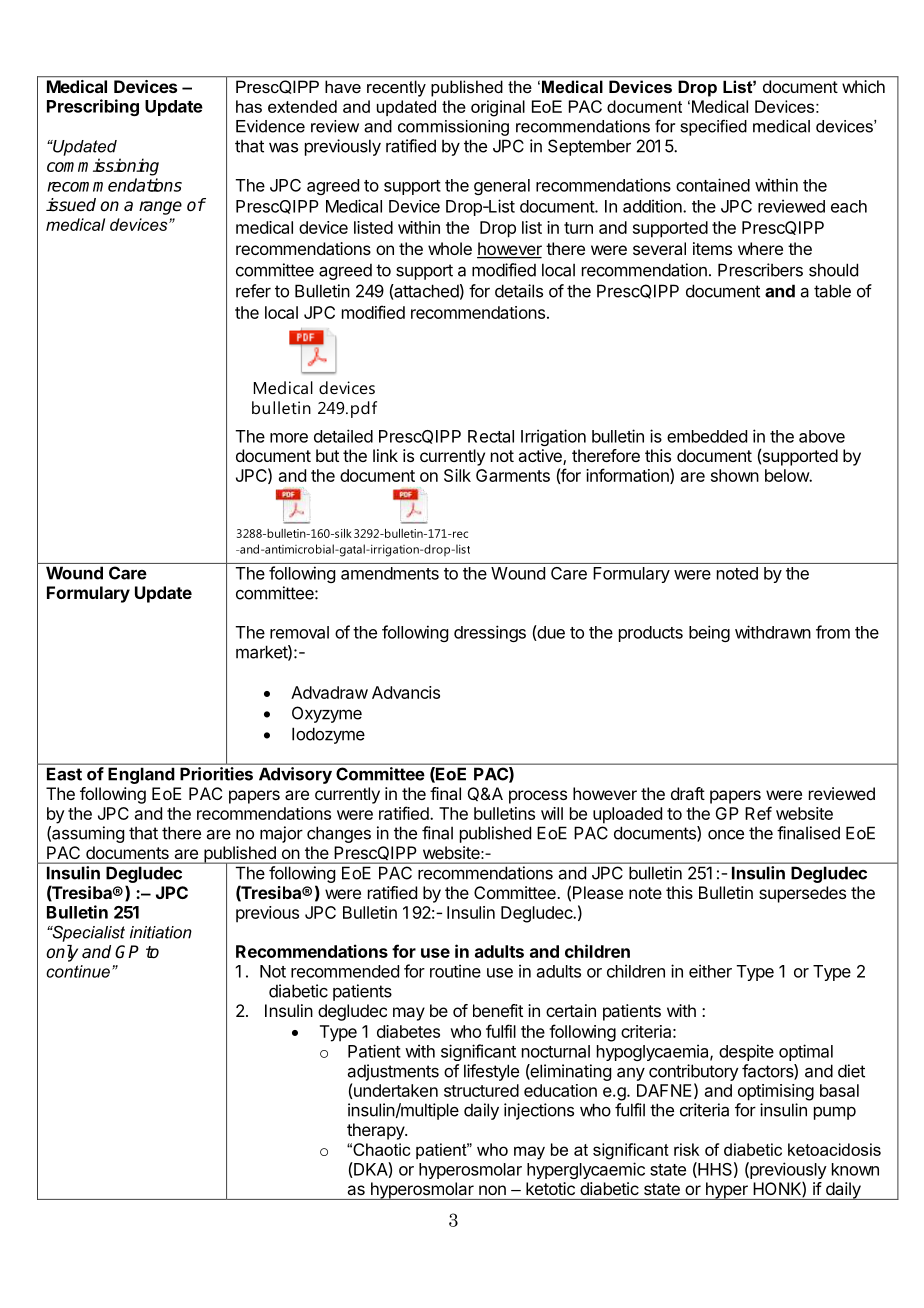 Image resolution: width=924 pixels, height=1308 pixels. I want to click on removal, so click(299, 632).
